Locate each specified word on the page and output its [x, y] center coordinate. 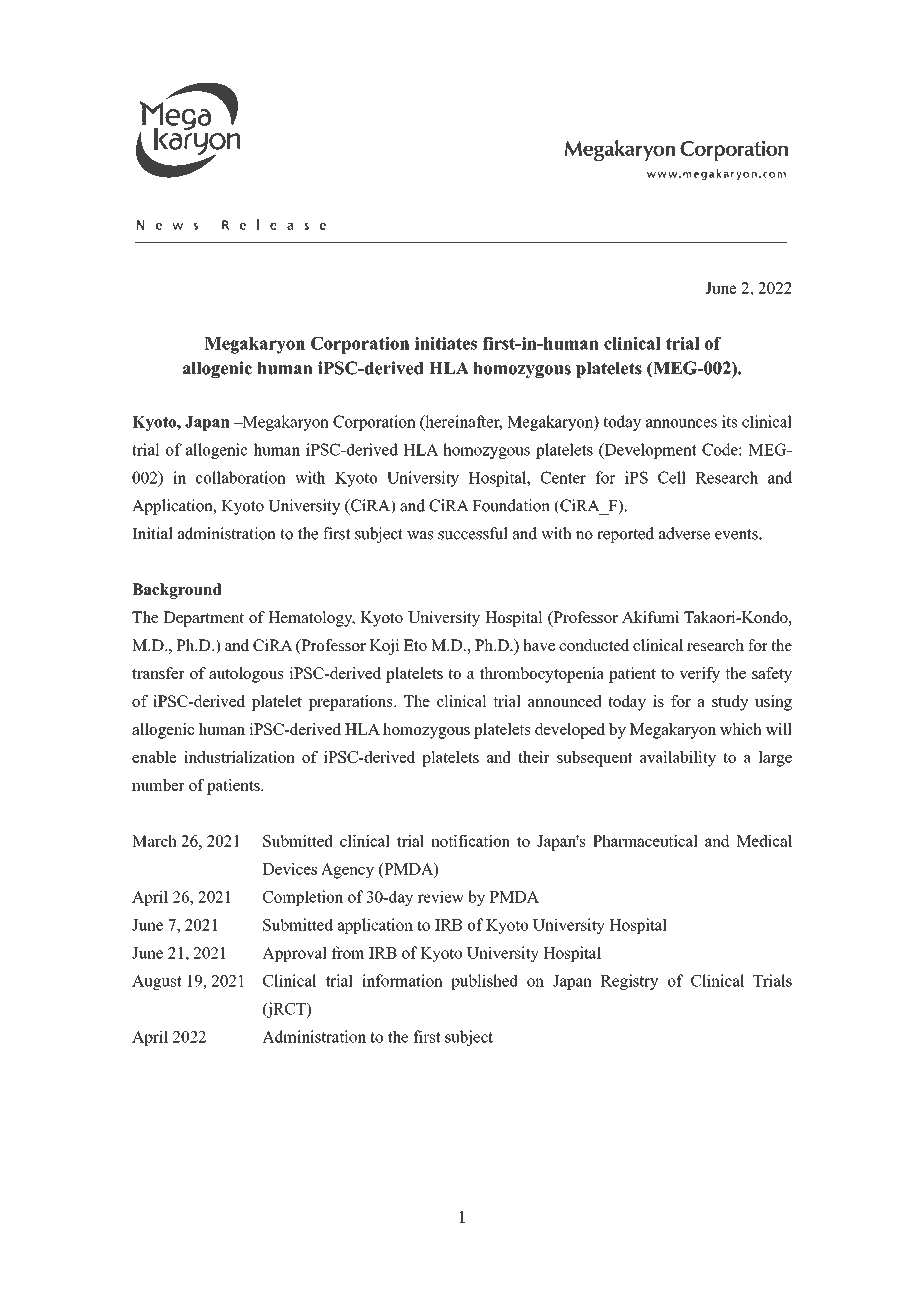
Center [563, 477]
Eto [415, 645]
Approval [294, 954]
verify [699, 675]
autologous [246, 675]
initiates [446, 343]
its [729, 421]
